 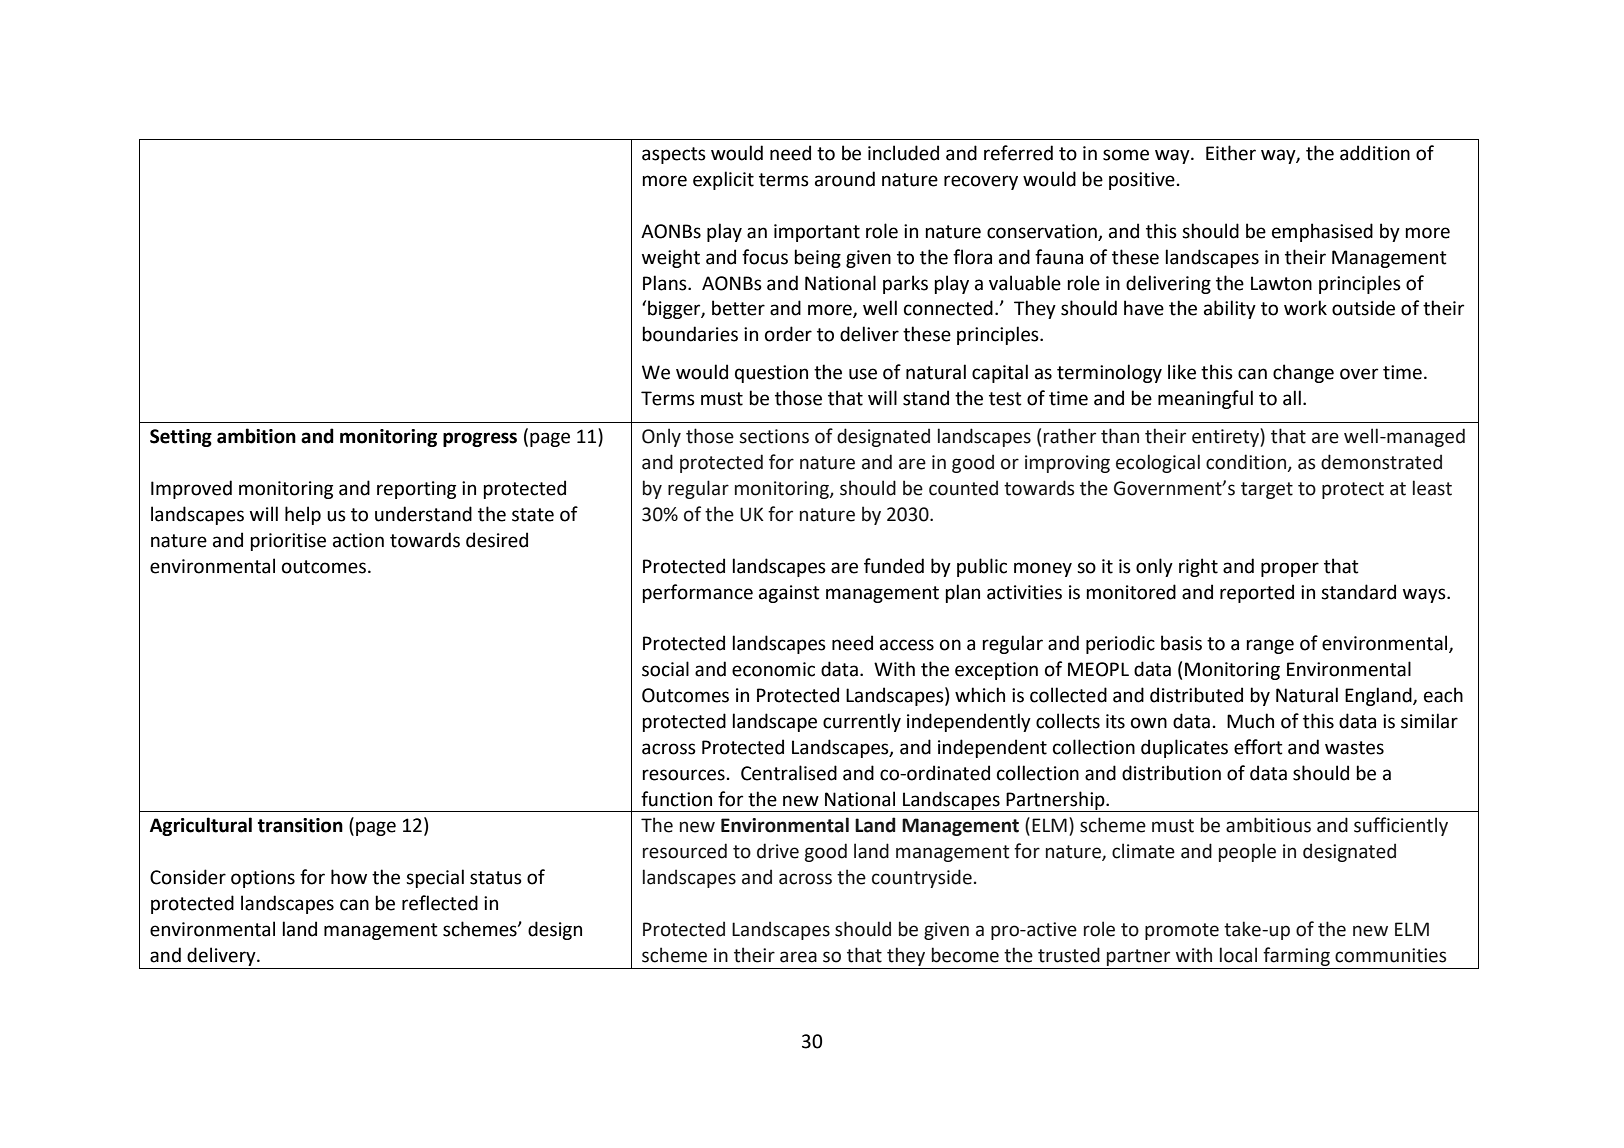 What do you see at coordinates (674, 155) in the screenshot?
I see `aspects` at bounding box center [674, 155].
